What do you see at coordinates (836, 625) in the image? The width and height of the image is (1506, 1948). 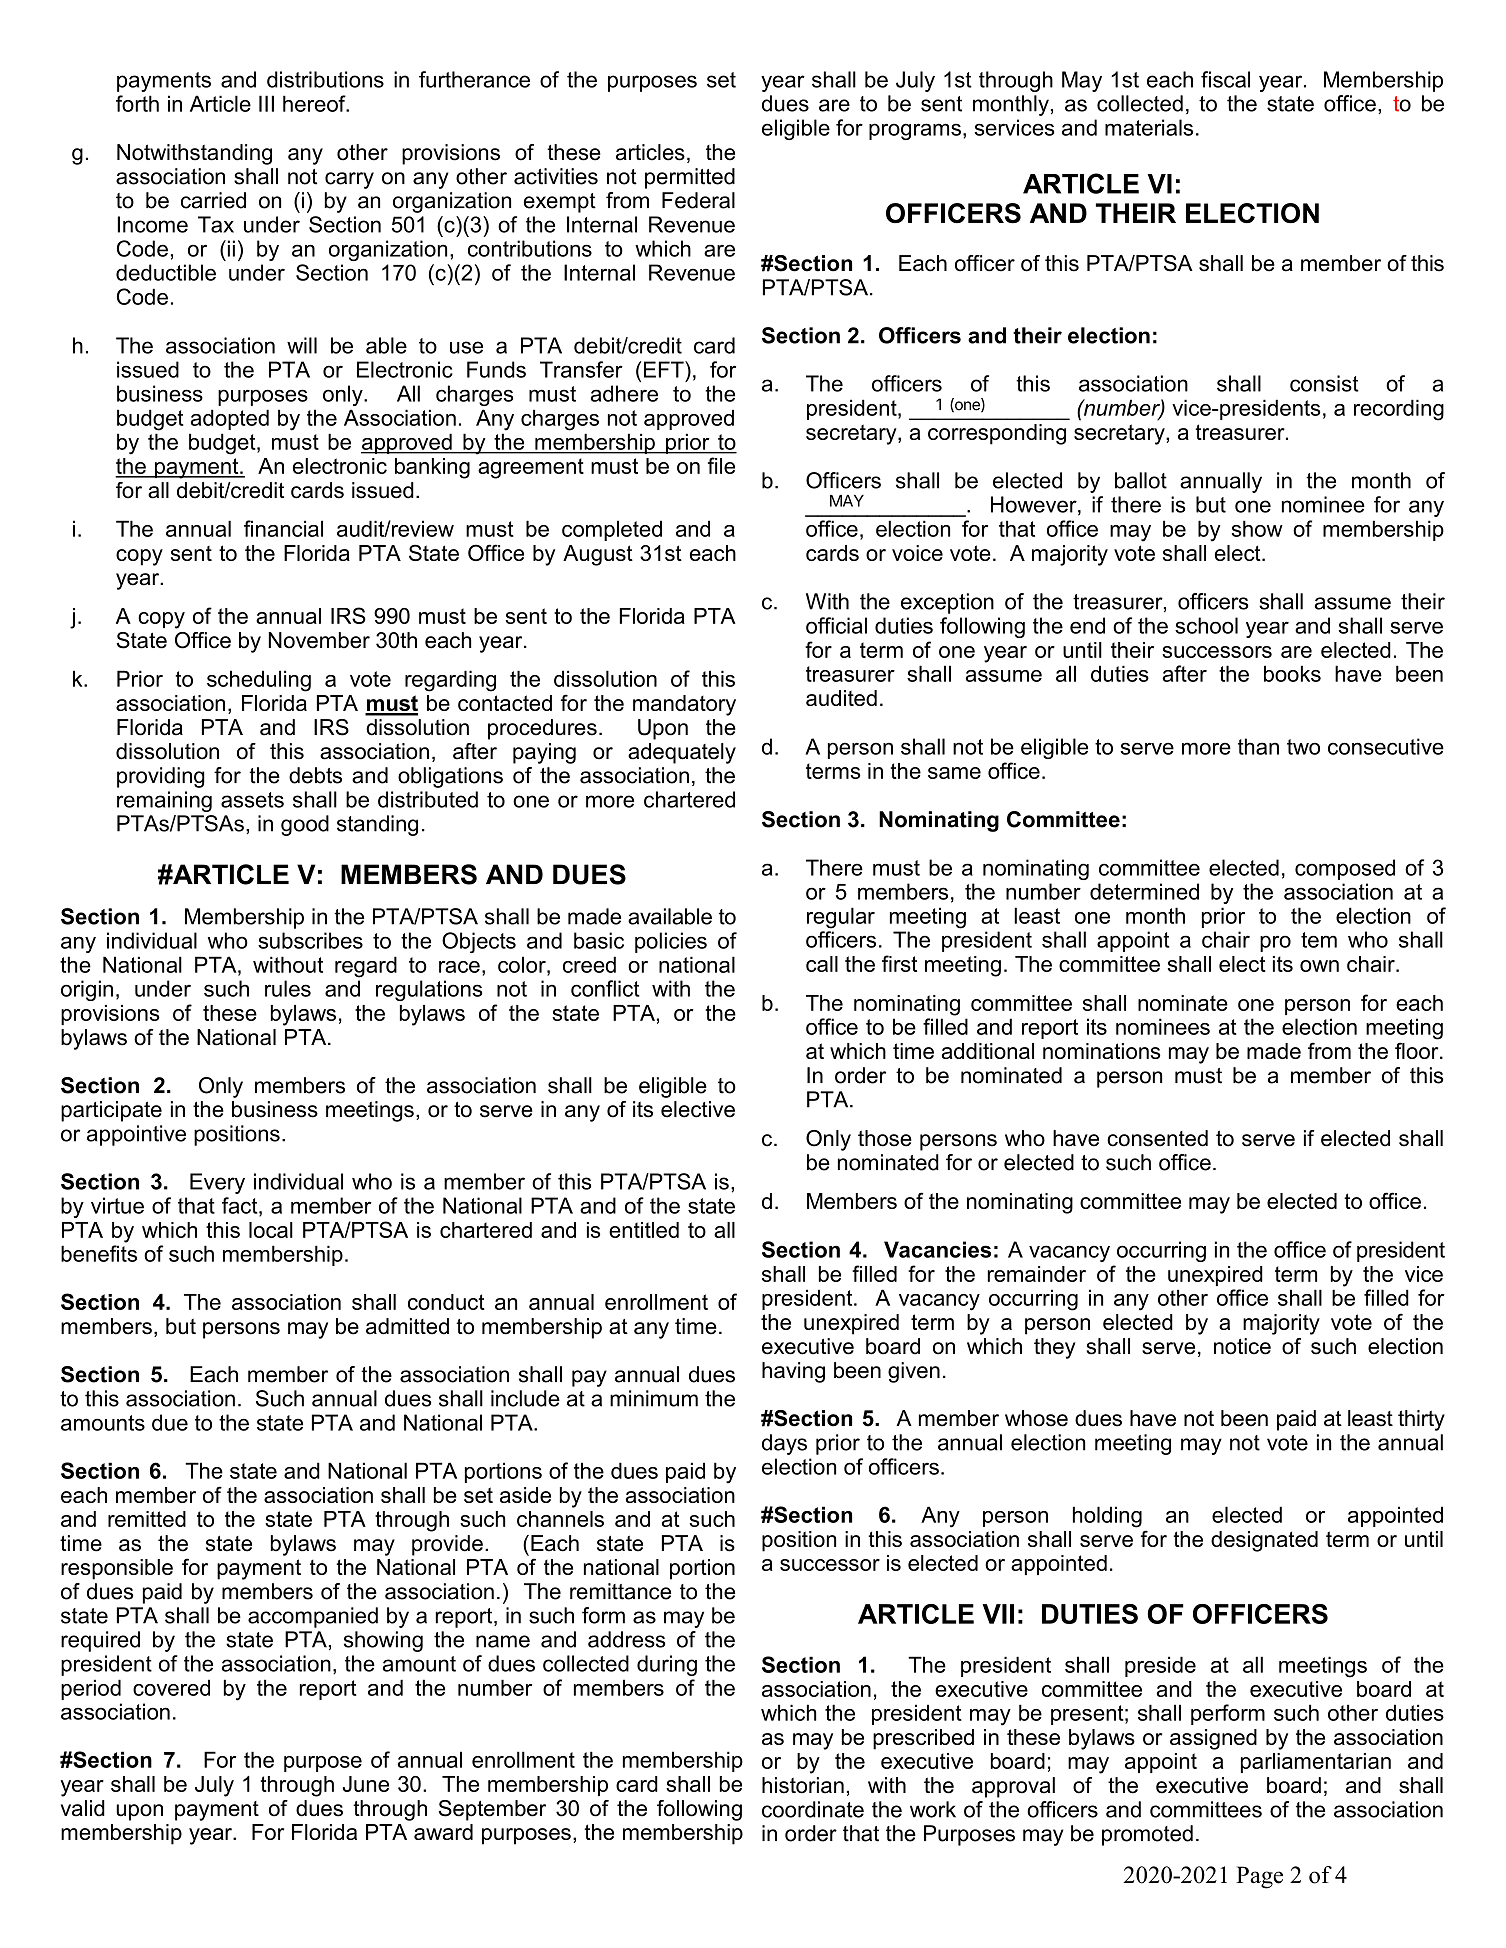 I see `official` at bounding box center [836, 625].
